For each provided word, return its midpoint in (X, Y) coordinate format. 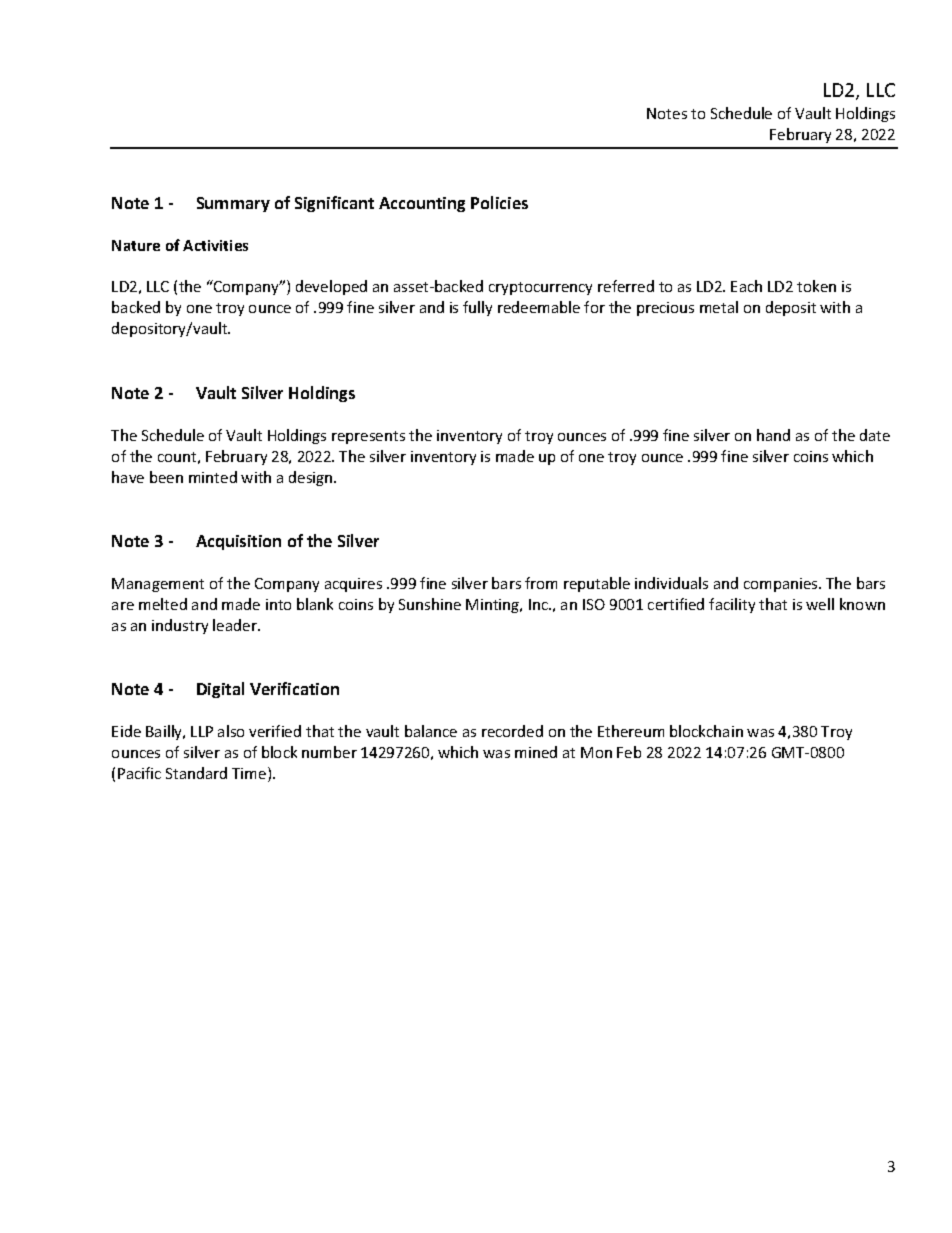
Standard (196, 773)
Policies (499, 202)
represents (368, 437)
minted (213, 477)
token (816, 286)
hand (773, 435)
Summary (233, 204)
